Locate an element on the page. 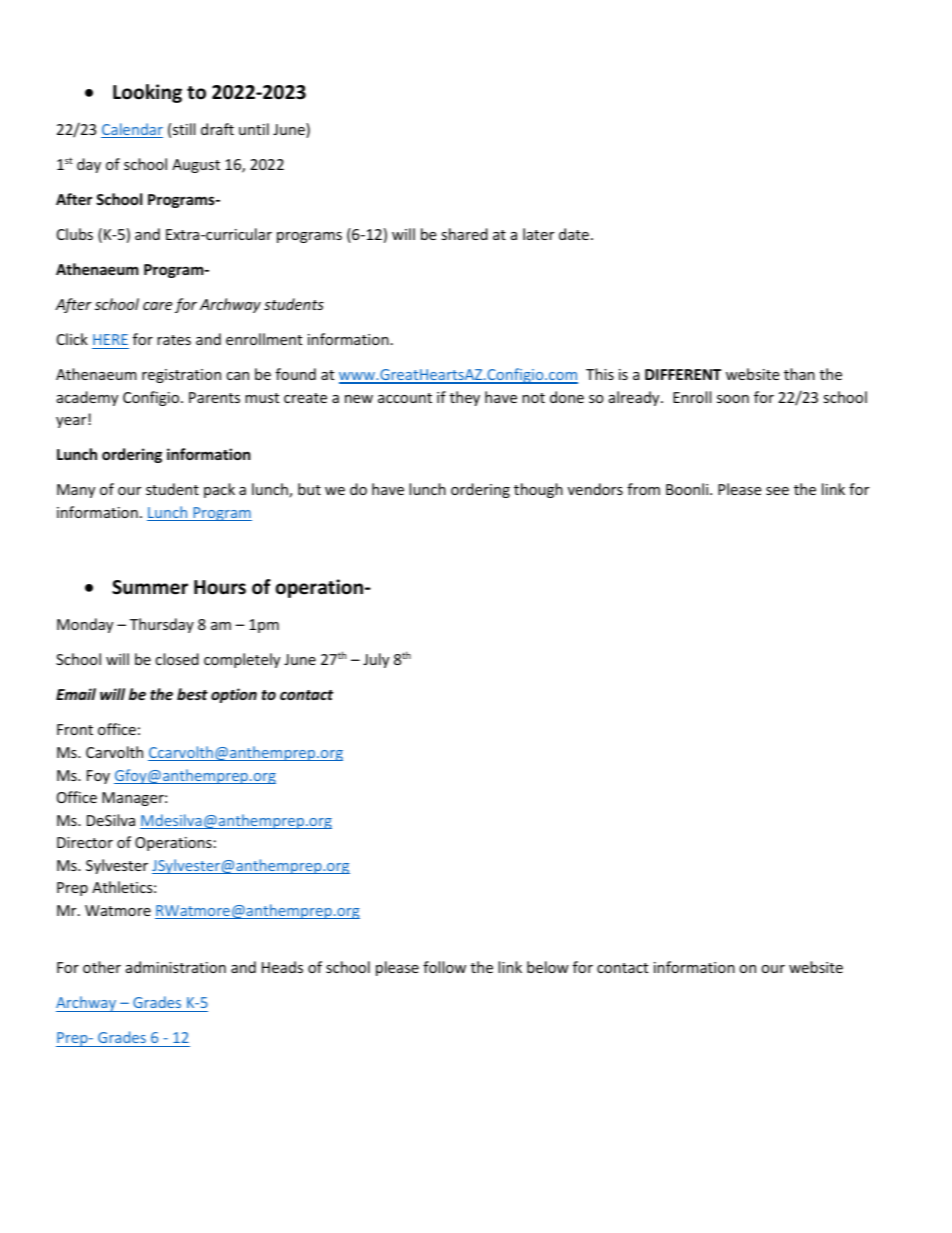 The height and width of the page is (1233, 952). see is located at coordinates (777, 491).
